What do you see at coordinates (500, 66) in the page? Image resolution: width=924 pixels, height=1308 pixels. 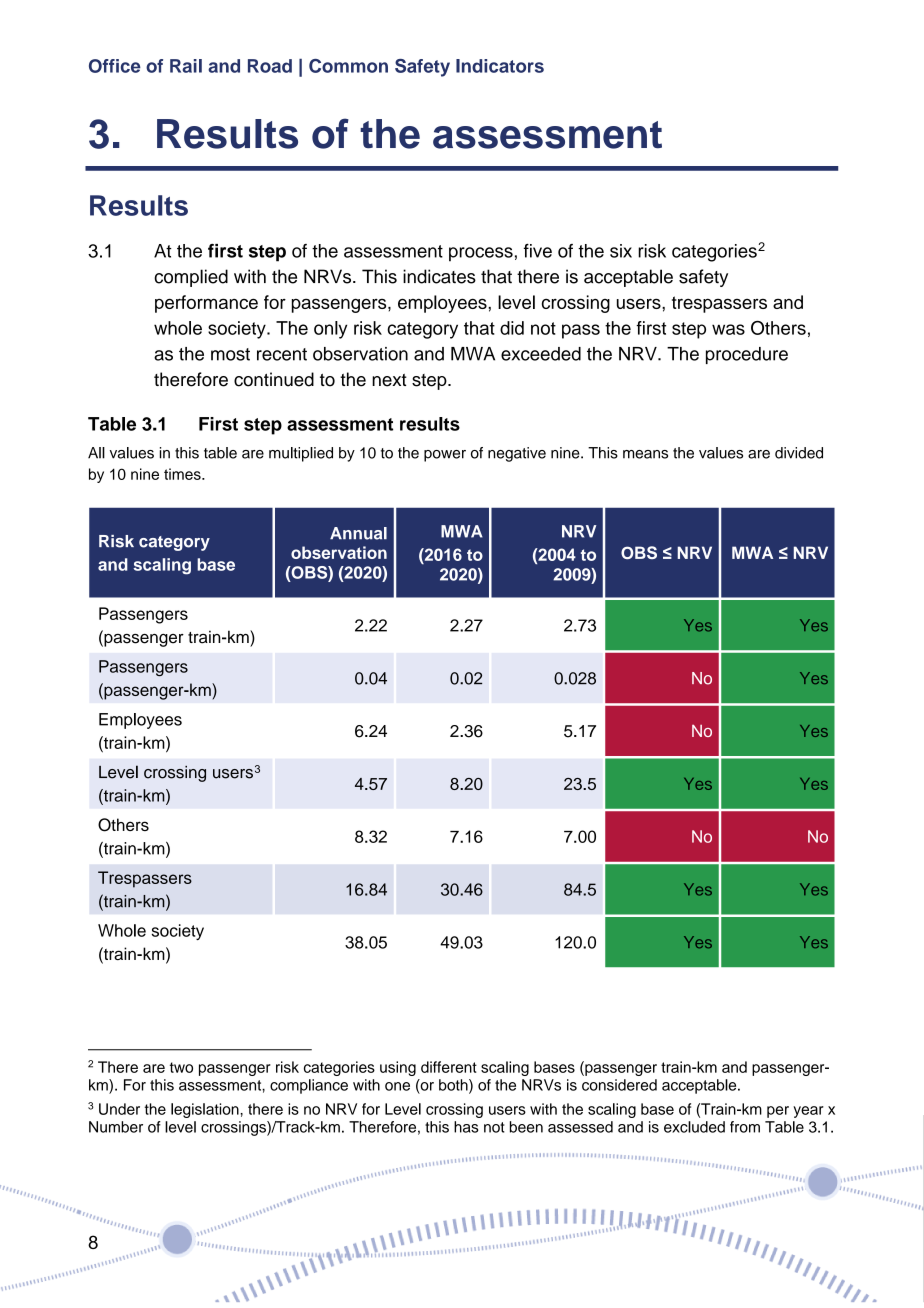 I see `Indicators` at bounding box center [500, 66].
